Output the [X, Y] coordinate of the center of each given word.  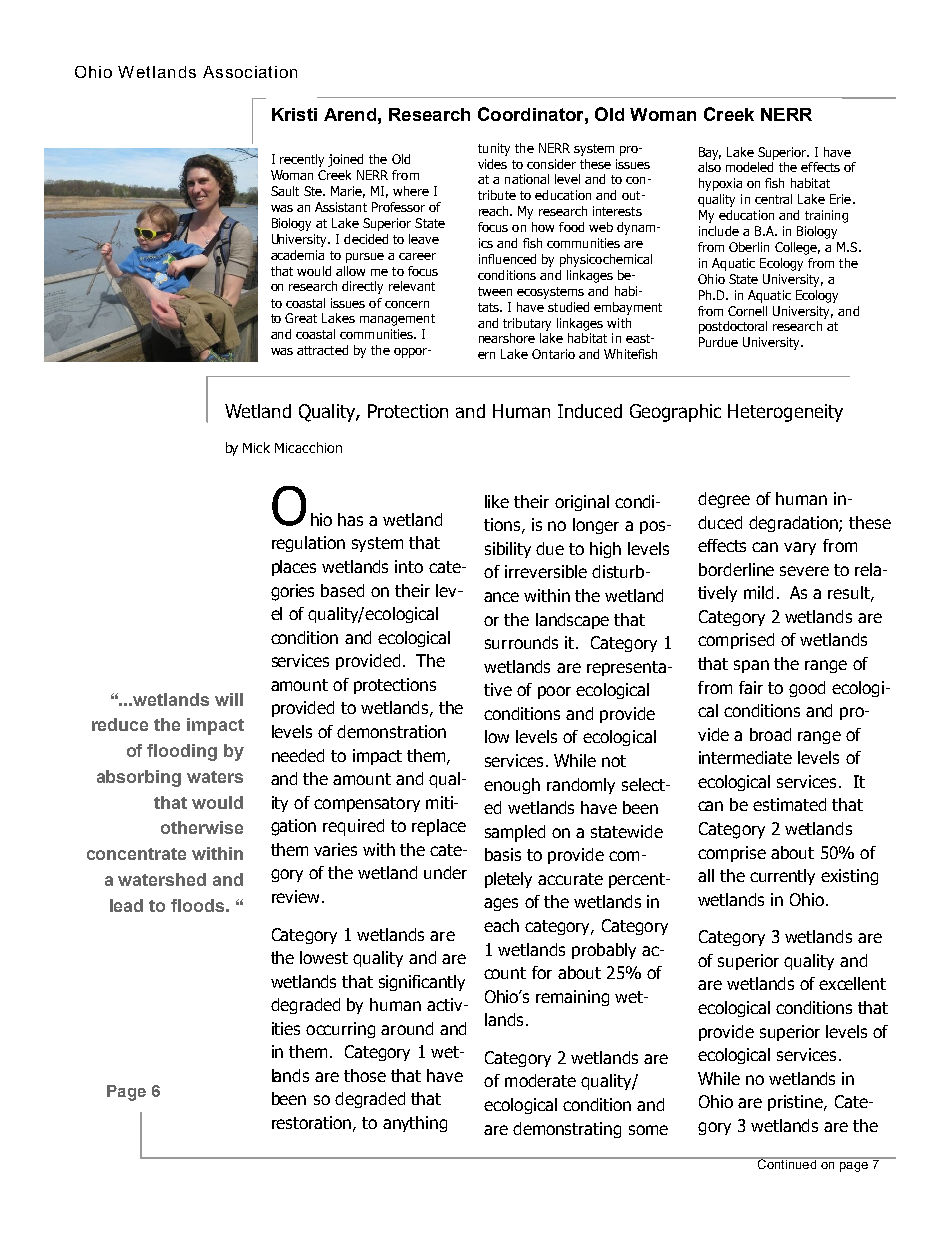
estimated [789, 804]
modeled [749, 167]
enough [512, 786]
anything [415, 1124]
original [582, 503]
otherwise [202, 827]
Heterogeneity [785, 413]
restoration [311, 1122]
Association [250, 72]
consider [551, 164]
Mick [256, 447]
